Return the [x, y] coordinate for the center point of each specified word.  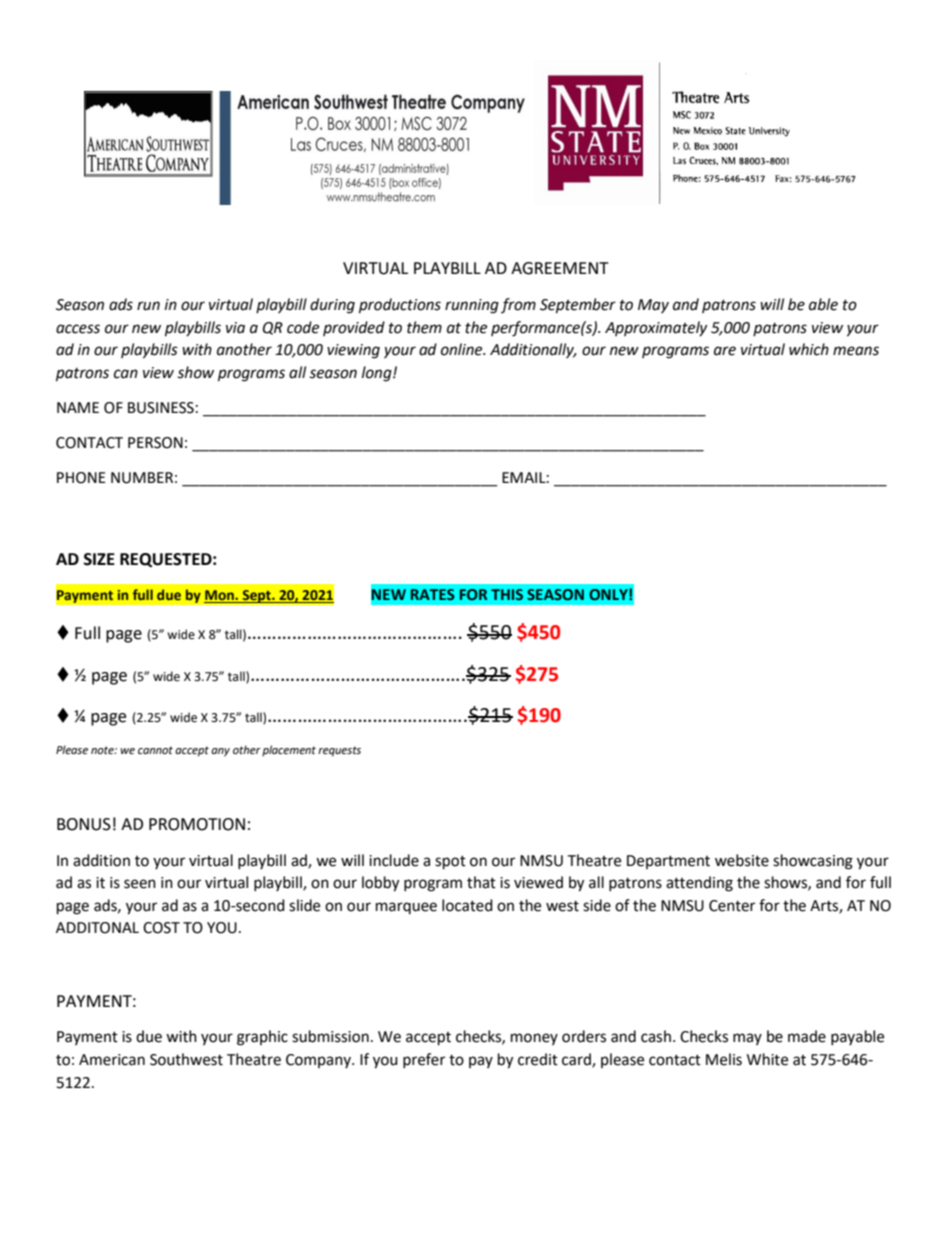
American [112, 1060]
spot [450, 863]
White [767, 1059]
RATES [433, 594]
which [809, 349]
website [742, 860]
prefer [424, 1060]
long [378, 374]
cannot [155, 750]
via [235, 328]
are [725, 351]
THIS [507, 594]
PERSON [155, 443]
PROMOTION [197, 824]
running [472, 306]
